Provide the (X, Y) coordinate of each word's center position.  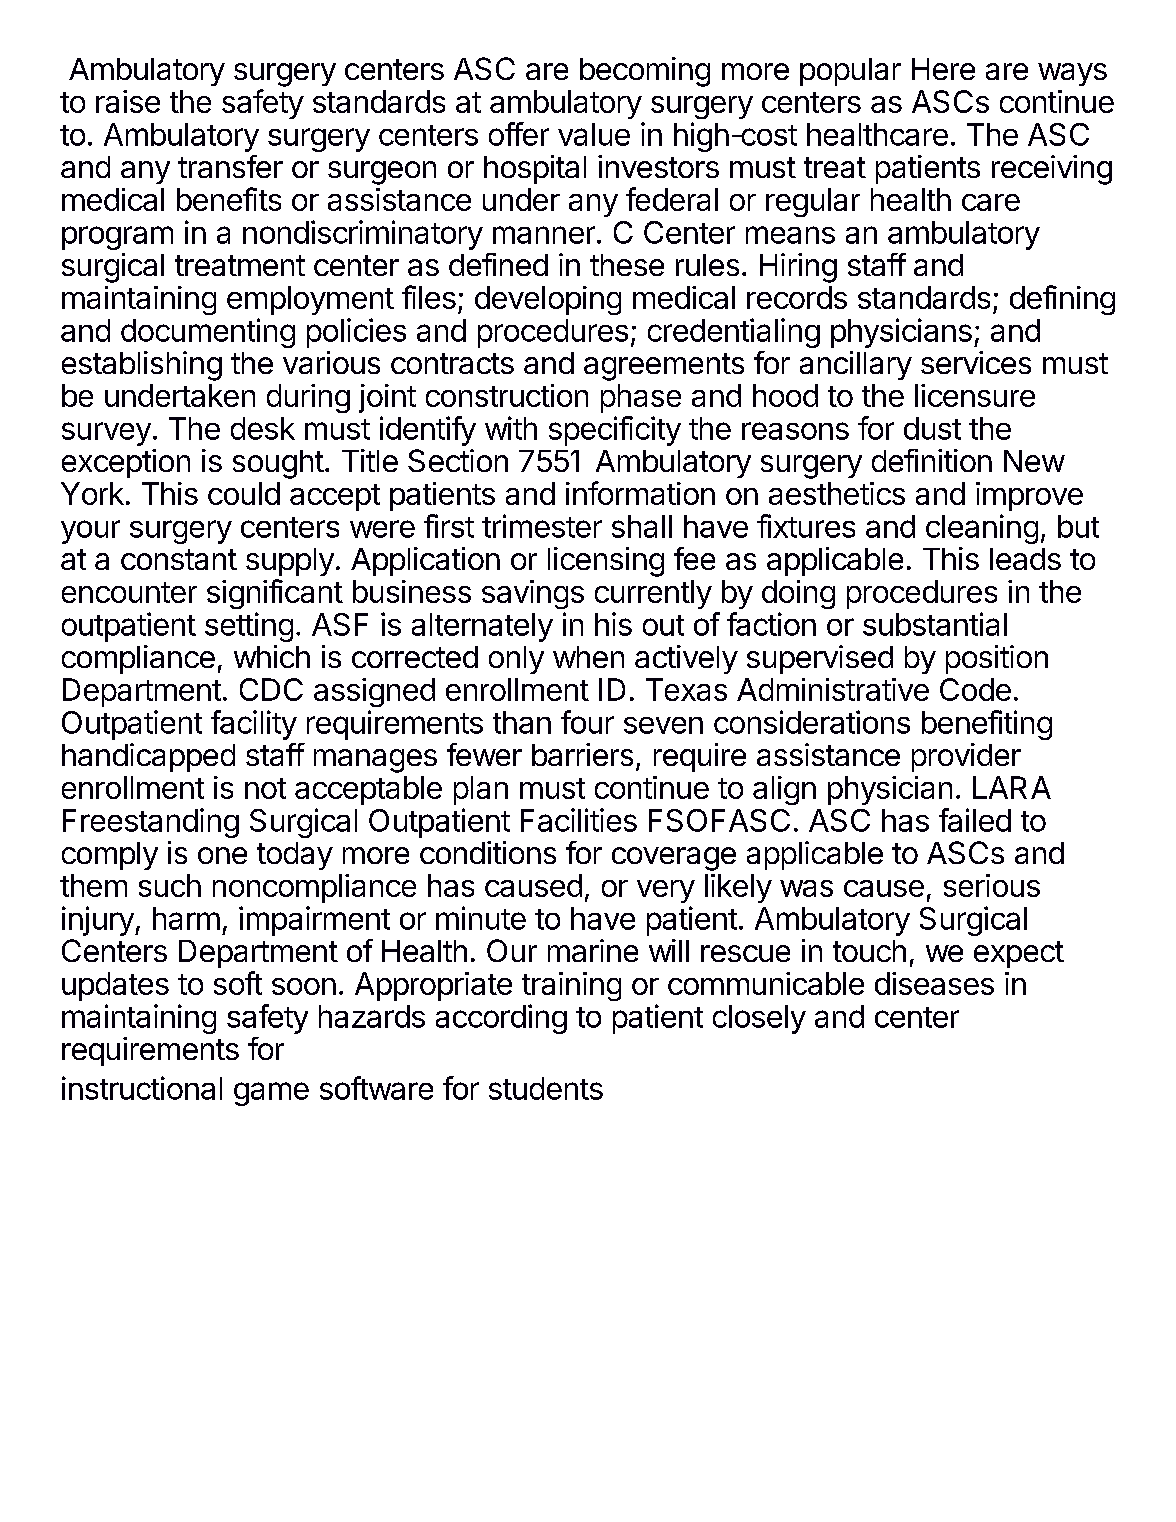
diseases (934, 983)
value (594, 134)
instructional (142, 1088)
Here (943, 69)
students (546, 1088)
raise (128, 101)
